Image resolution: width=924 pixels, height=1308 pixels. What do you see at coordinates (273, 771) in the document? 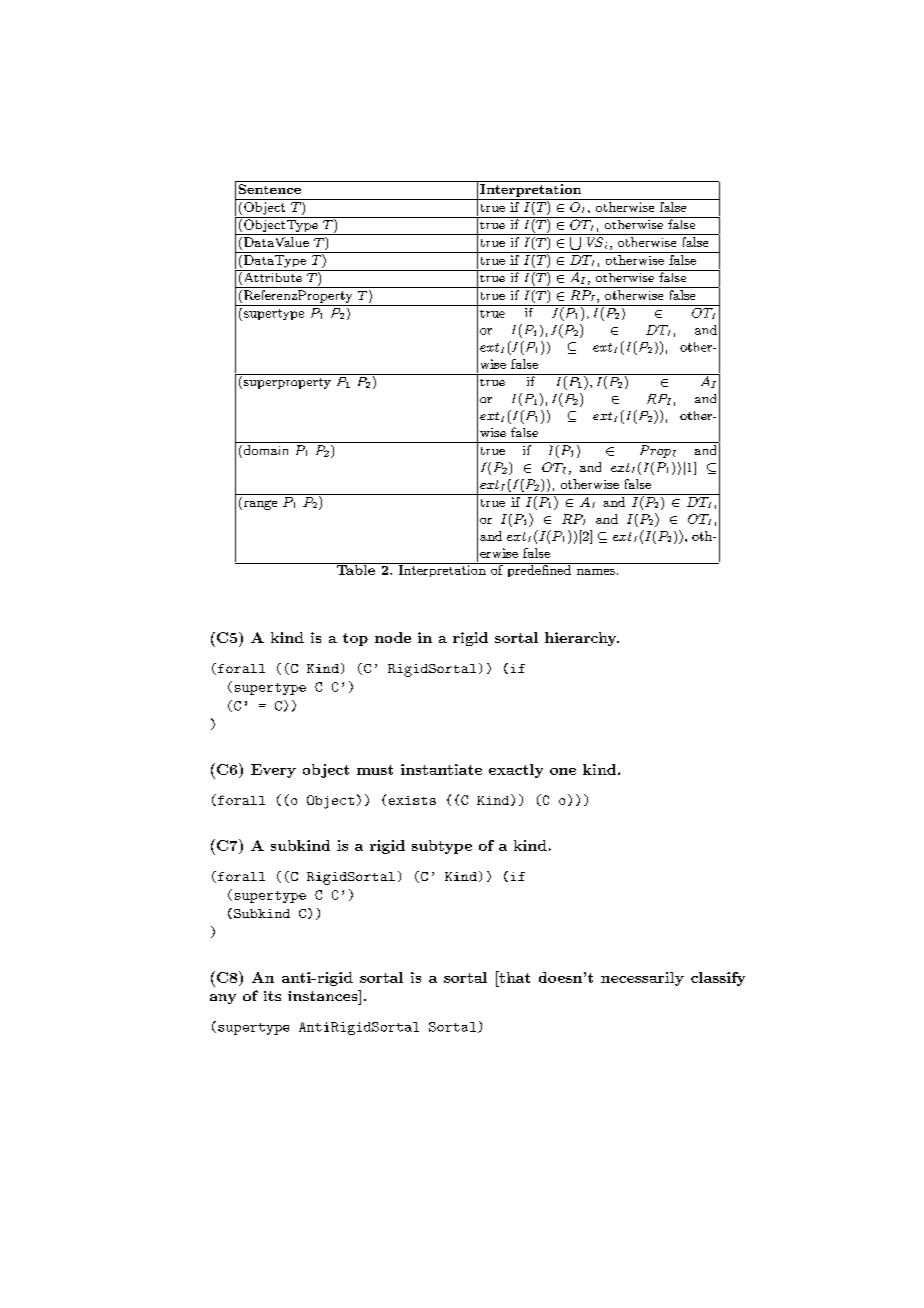
I see `Every` at bounding box center [273, 771].
